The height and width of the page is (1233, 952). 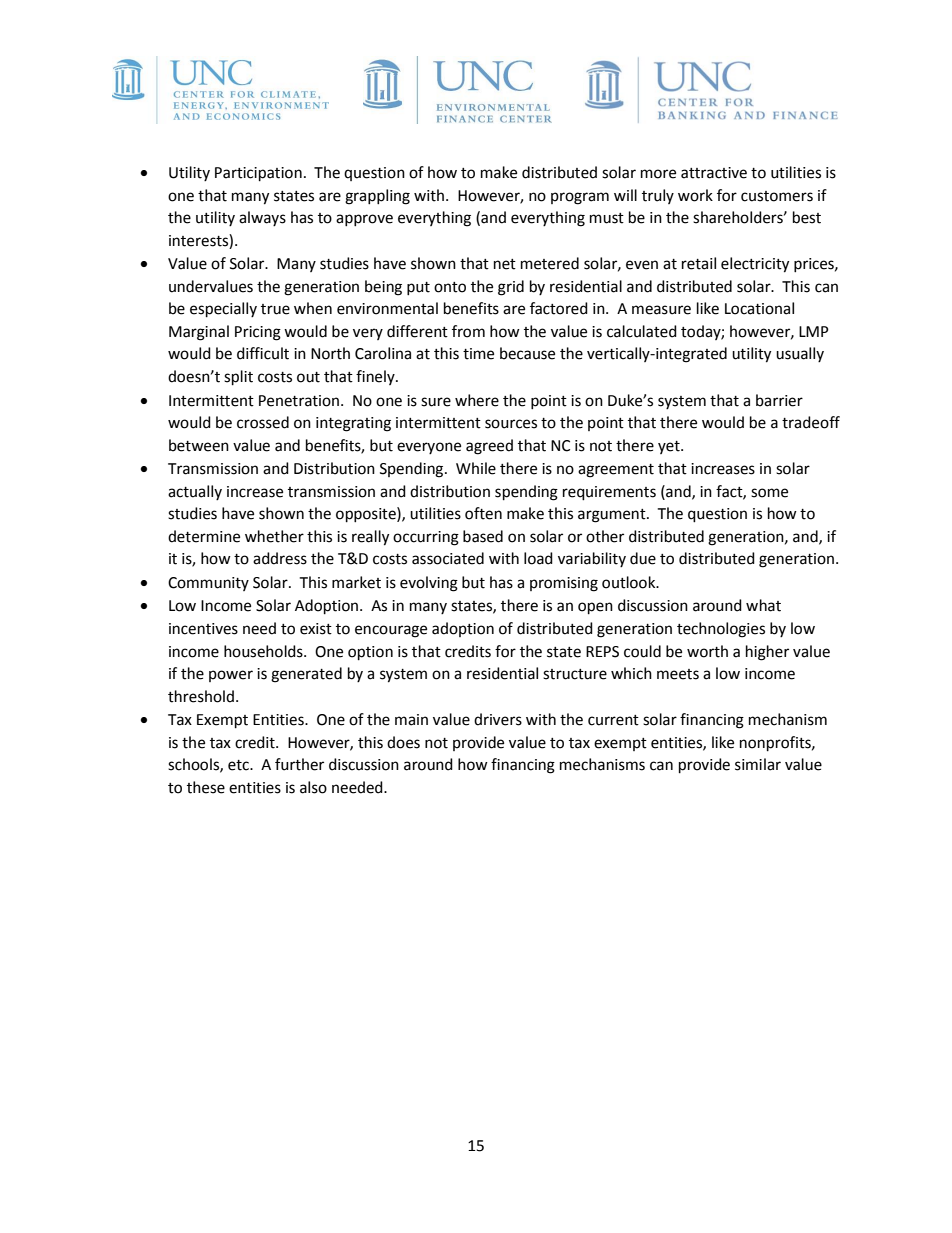 What do you see at coordinates (769, 493) in the page?
I see `some` at bounding box center [769, 493].
